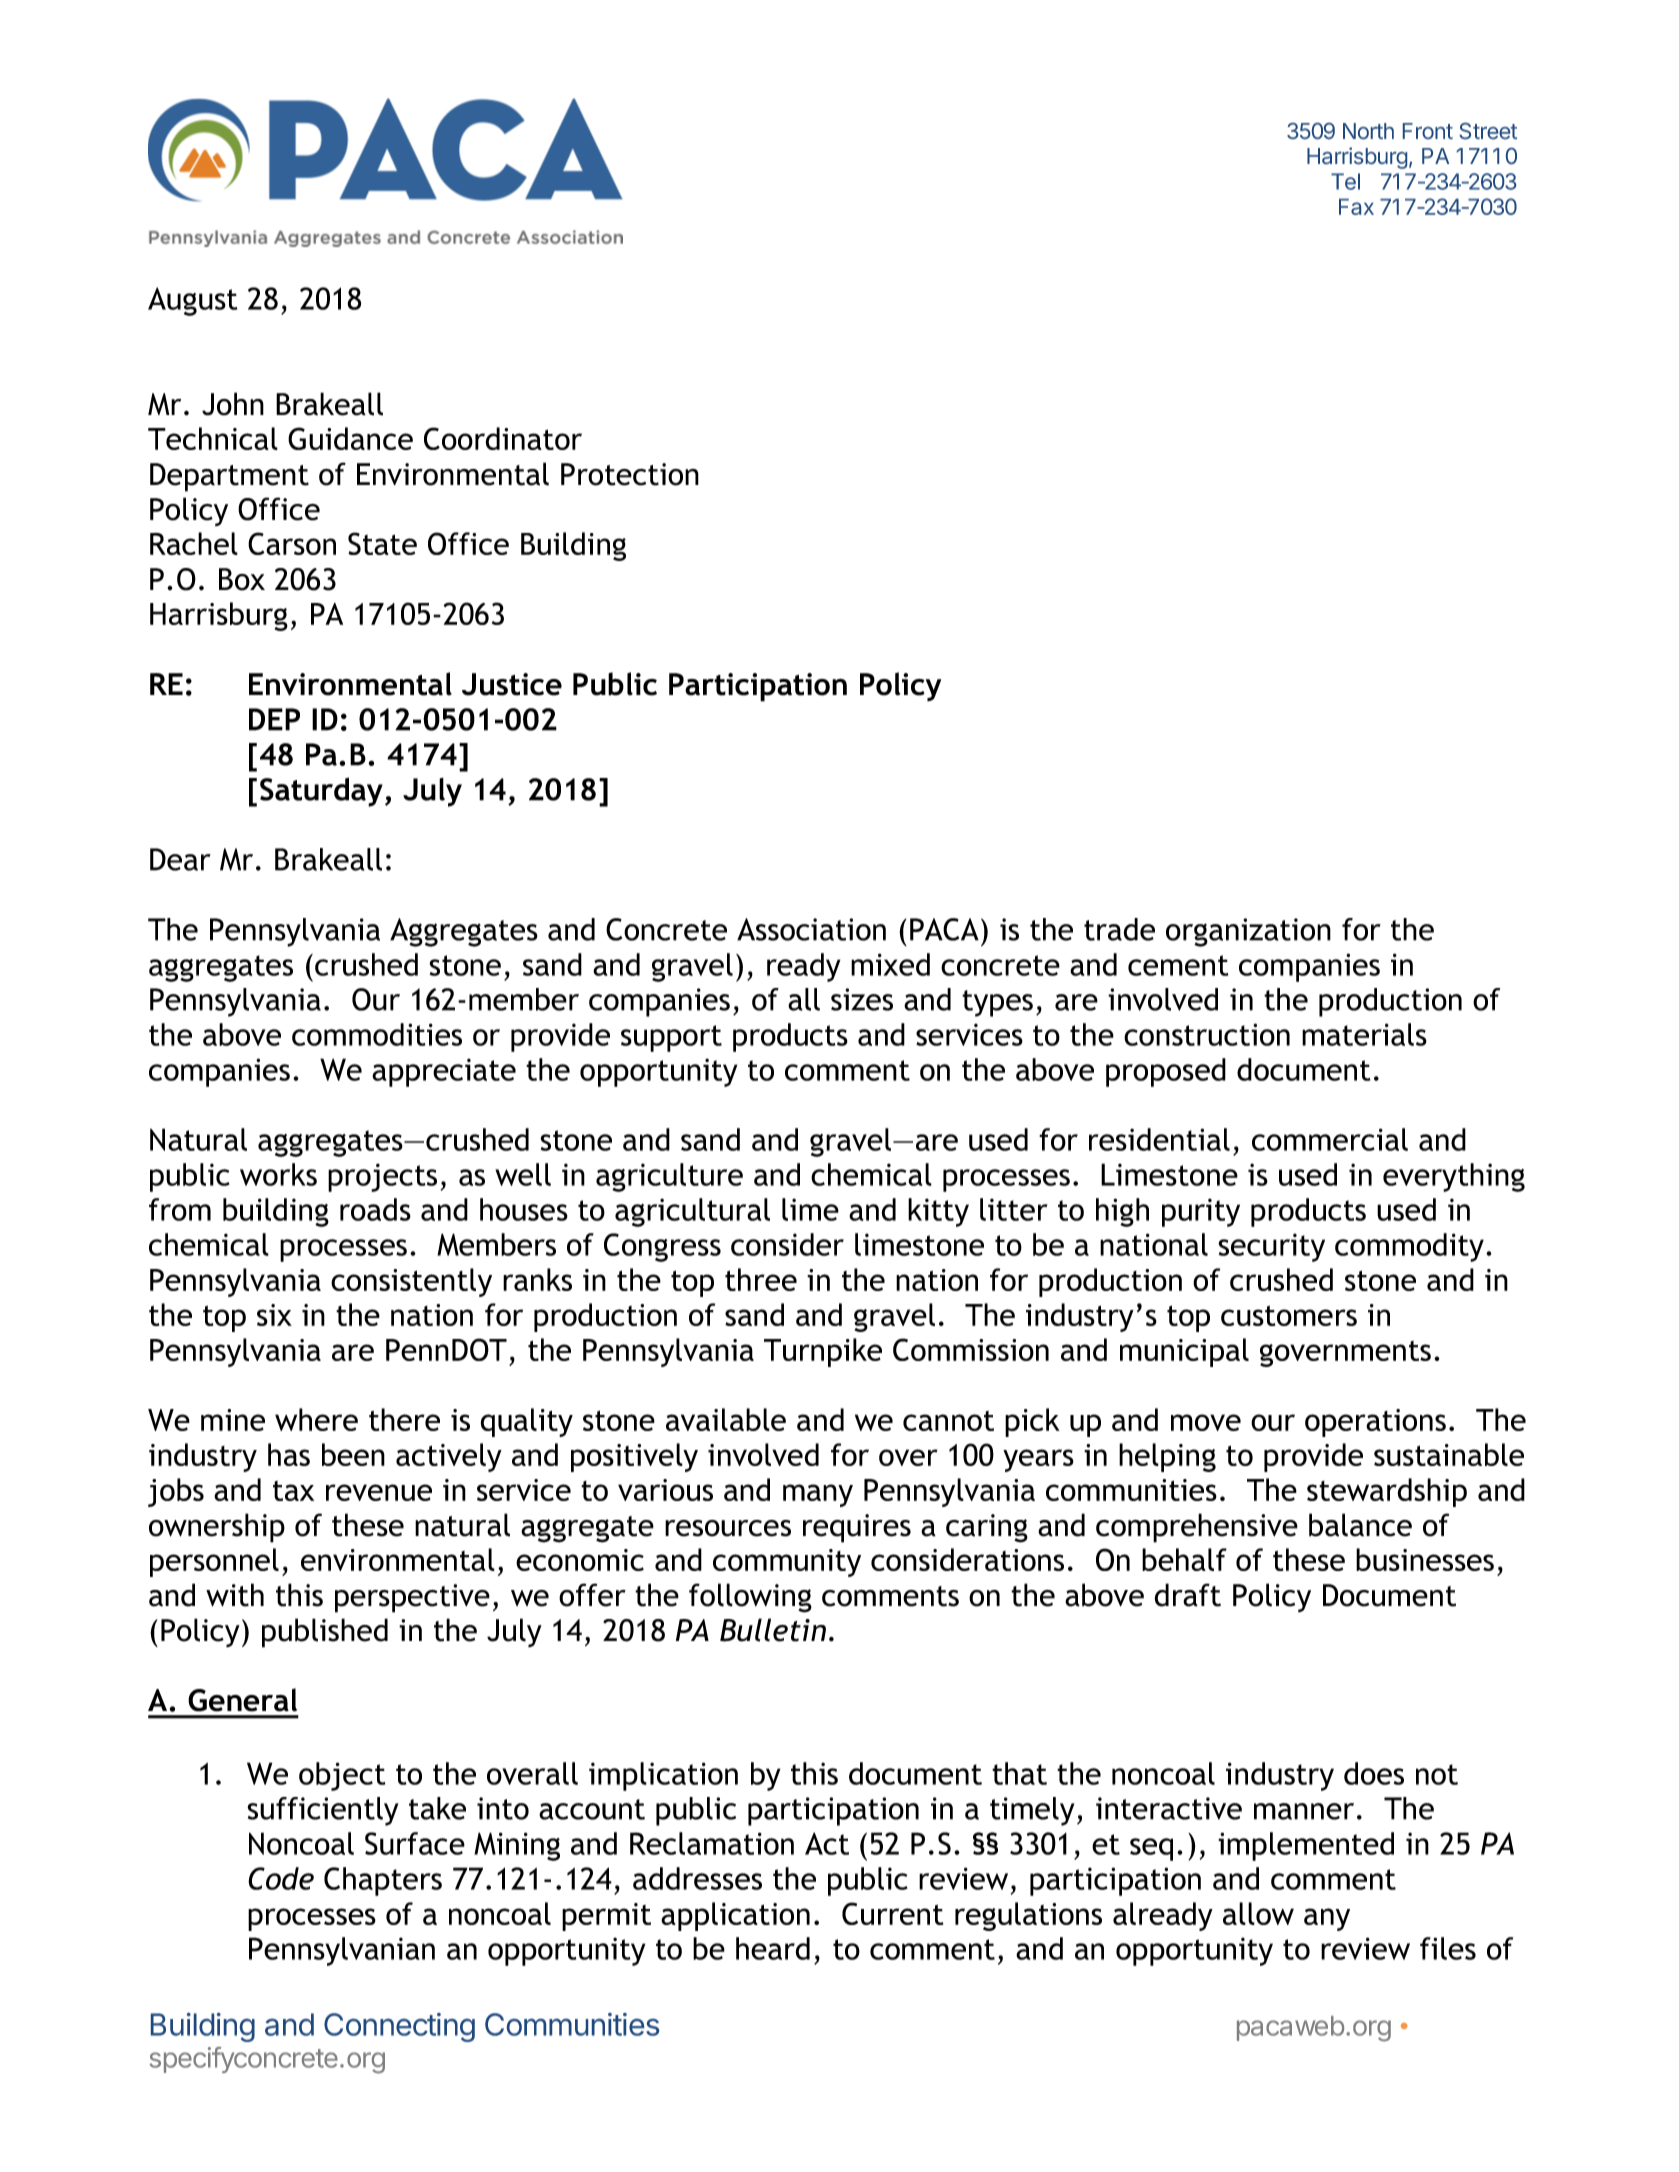 This image has width=1679, height=2172. Describe the element at coordinates (630, 474) in the image. I see `Protection` at that location.
